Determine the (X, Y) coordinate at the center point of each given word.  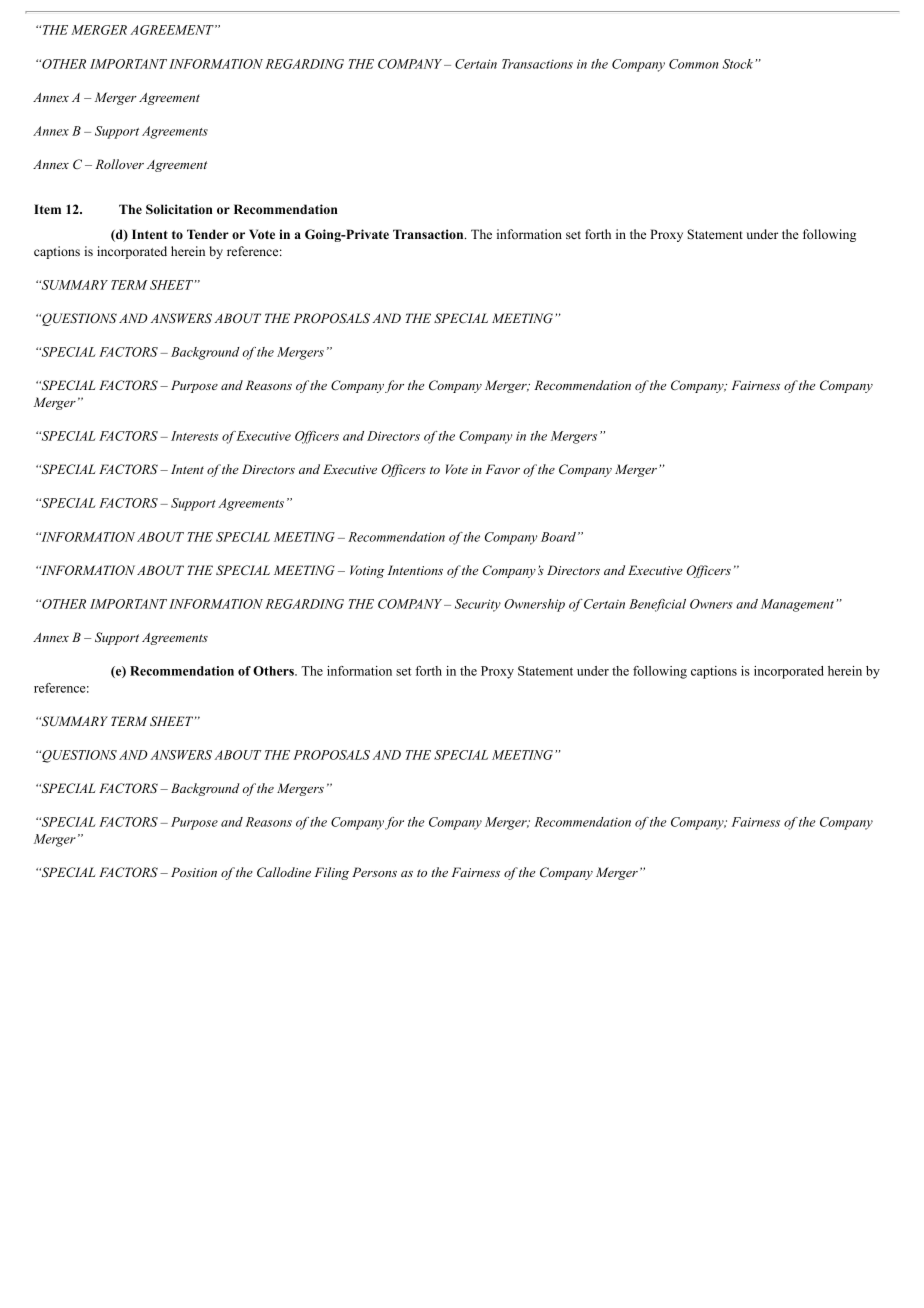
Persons (374, 872)
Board (558, 537)
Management (799, 605)
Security (478, 605)
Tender (208, 234)
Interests (194, 436)
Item (47, 209)
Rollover (119, 164)
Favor (503, 469)
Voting (367, 571)
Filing (332, 873)
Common (693, 64)
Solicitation (179, 209)
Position (194, 872)
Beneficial (657, 605)
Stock (739, 64)
